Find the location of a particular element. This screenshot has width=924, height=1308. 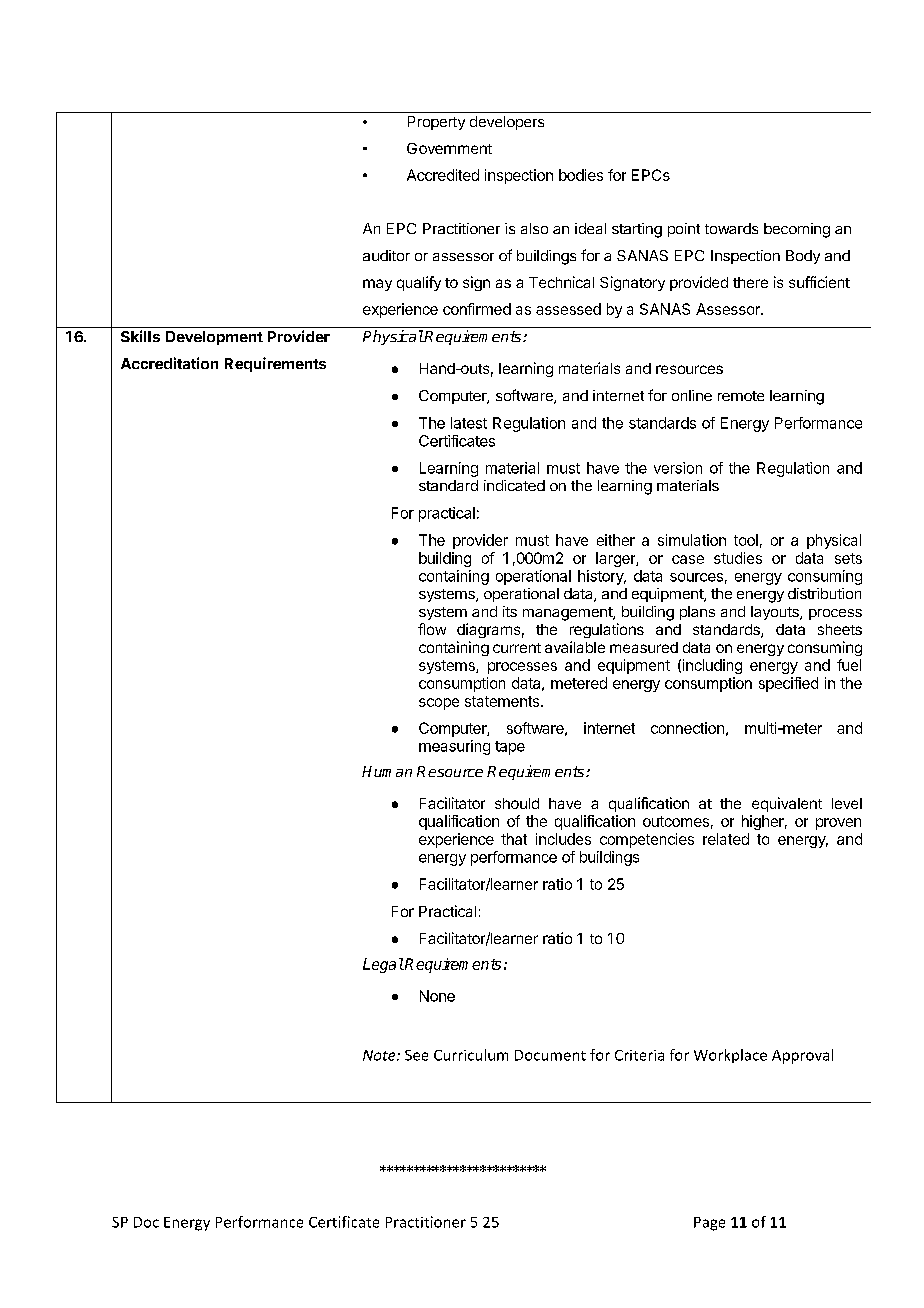

Curriculum is located at coordinates (471, 1055).
